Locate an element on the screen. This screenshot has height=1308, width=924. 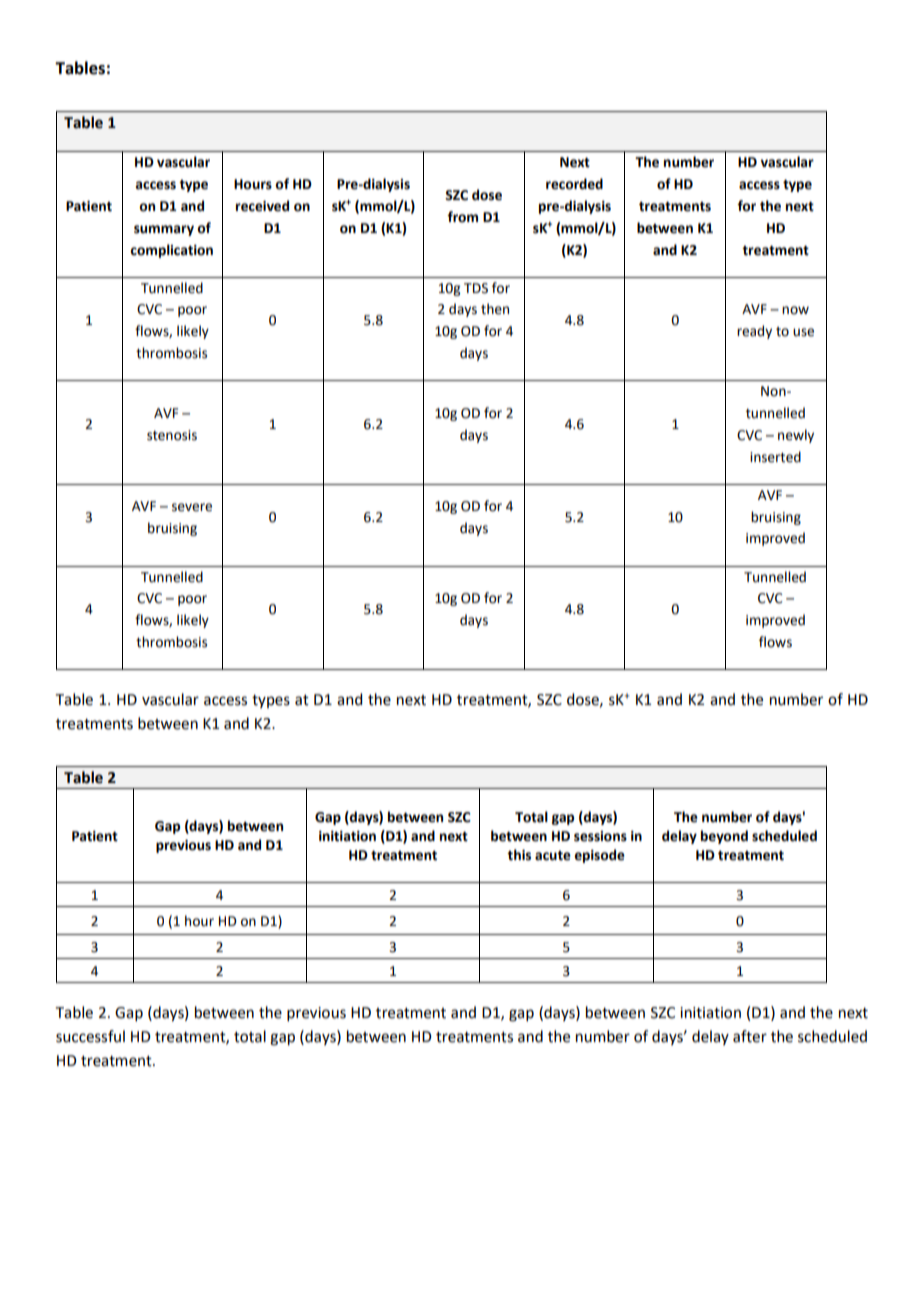
from is located at coordinates (462, 217).
